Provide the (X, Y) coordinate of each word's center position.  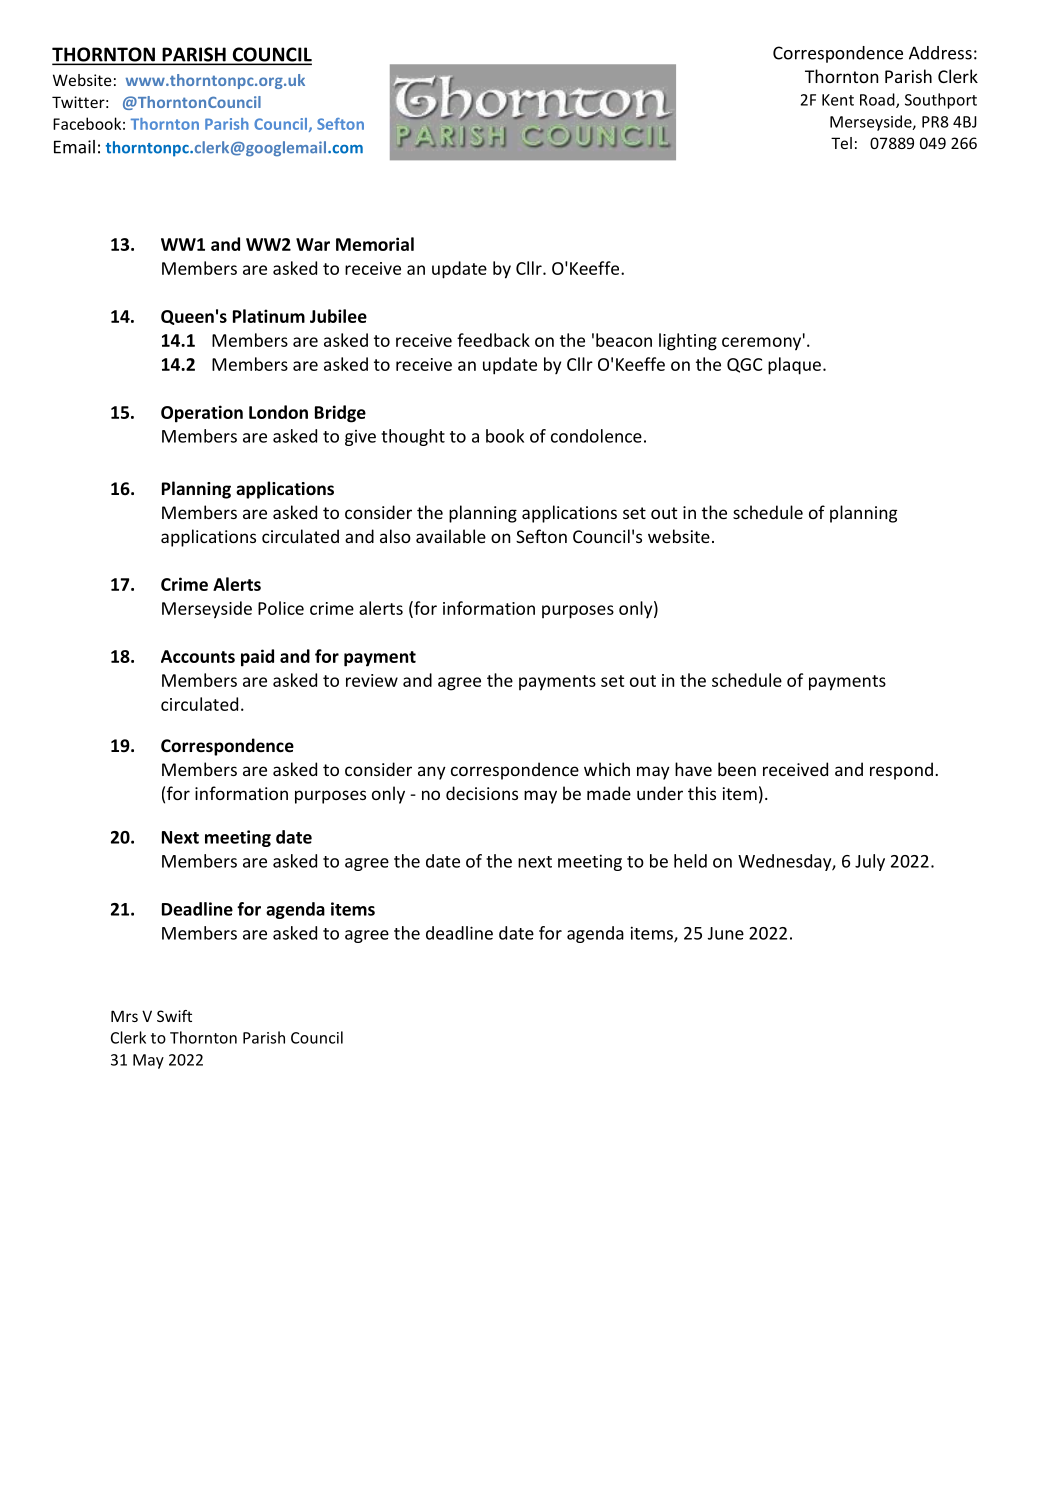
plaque (794, 366)
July (870, 862)
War (313, 244)
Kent (838, 100)
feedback (493, 340)
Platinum (269, 316)
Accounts (198, 656)
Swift (174, 1016)
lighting (688, 342)
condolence (596, 436)
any (432, 773)
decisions (482, 793)
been (737, 769)
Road (878, 100)
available (451, 536)
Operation (202, 414)
